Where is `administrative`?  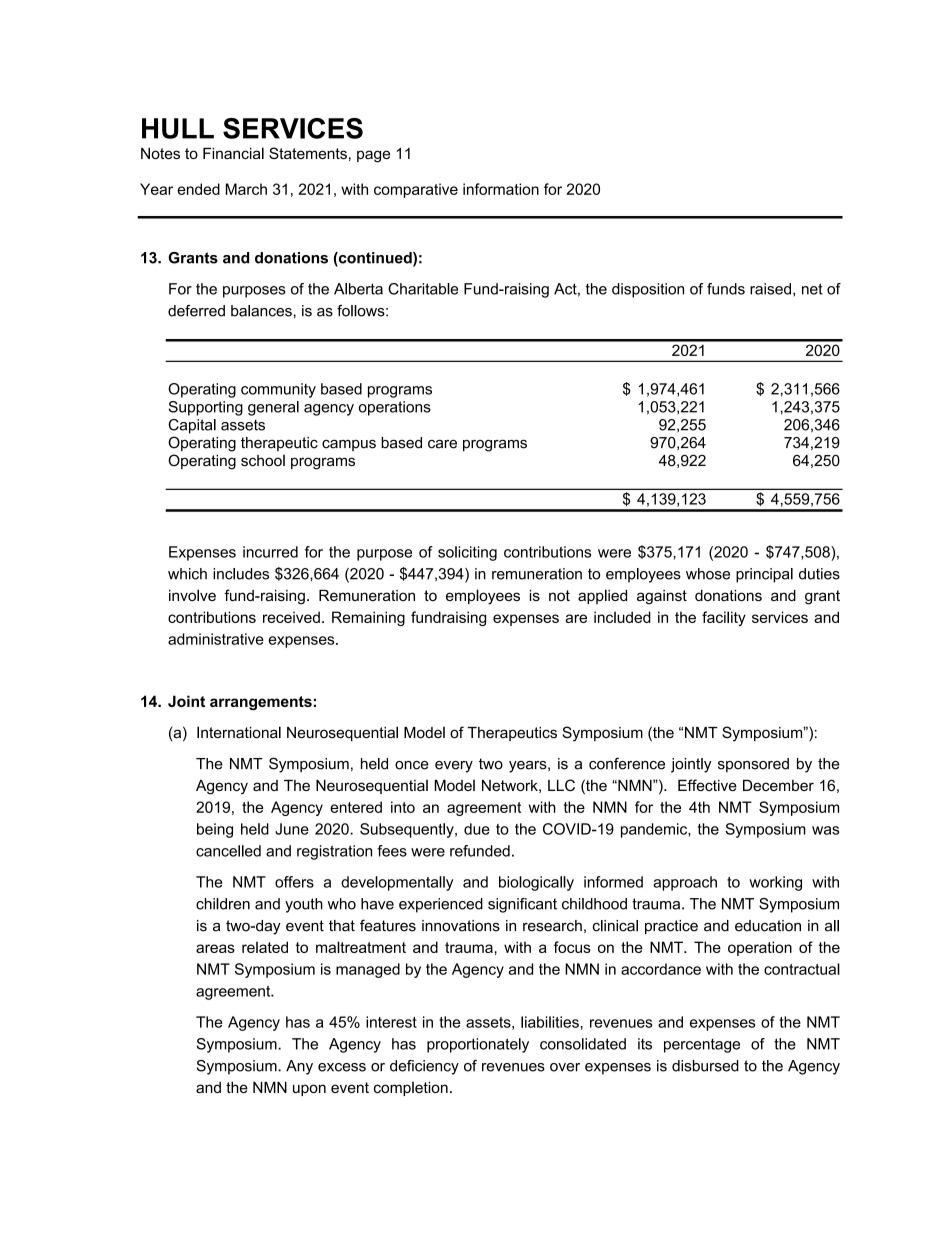 administrative is located at coordinates (216, 639).
